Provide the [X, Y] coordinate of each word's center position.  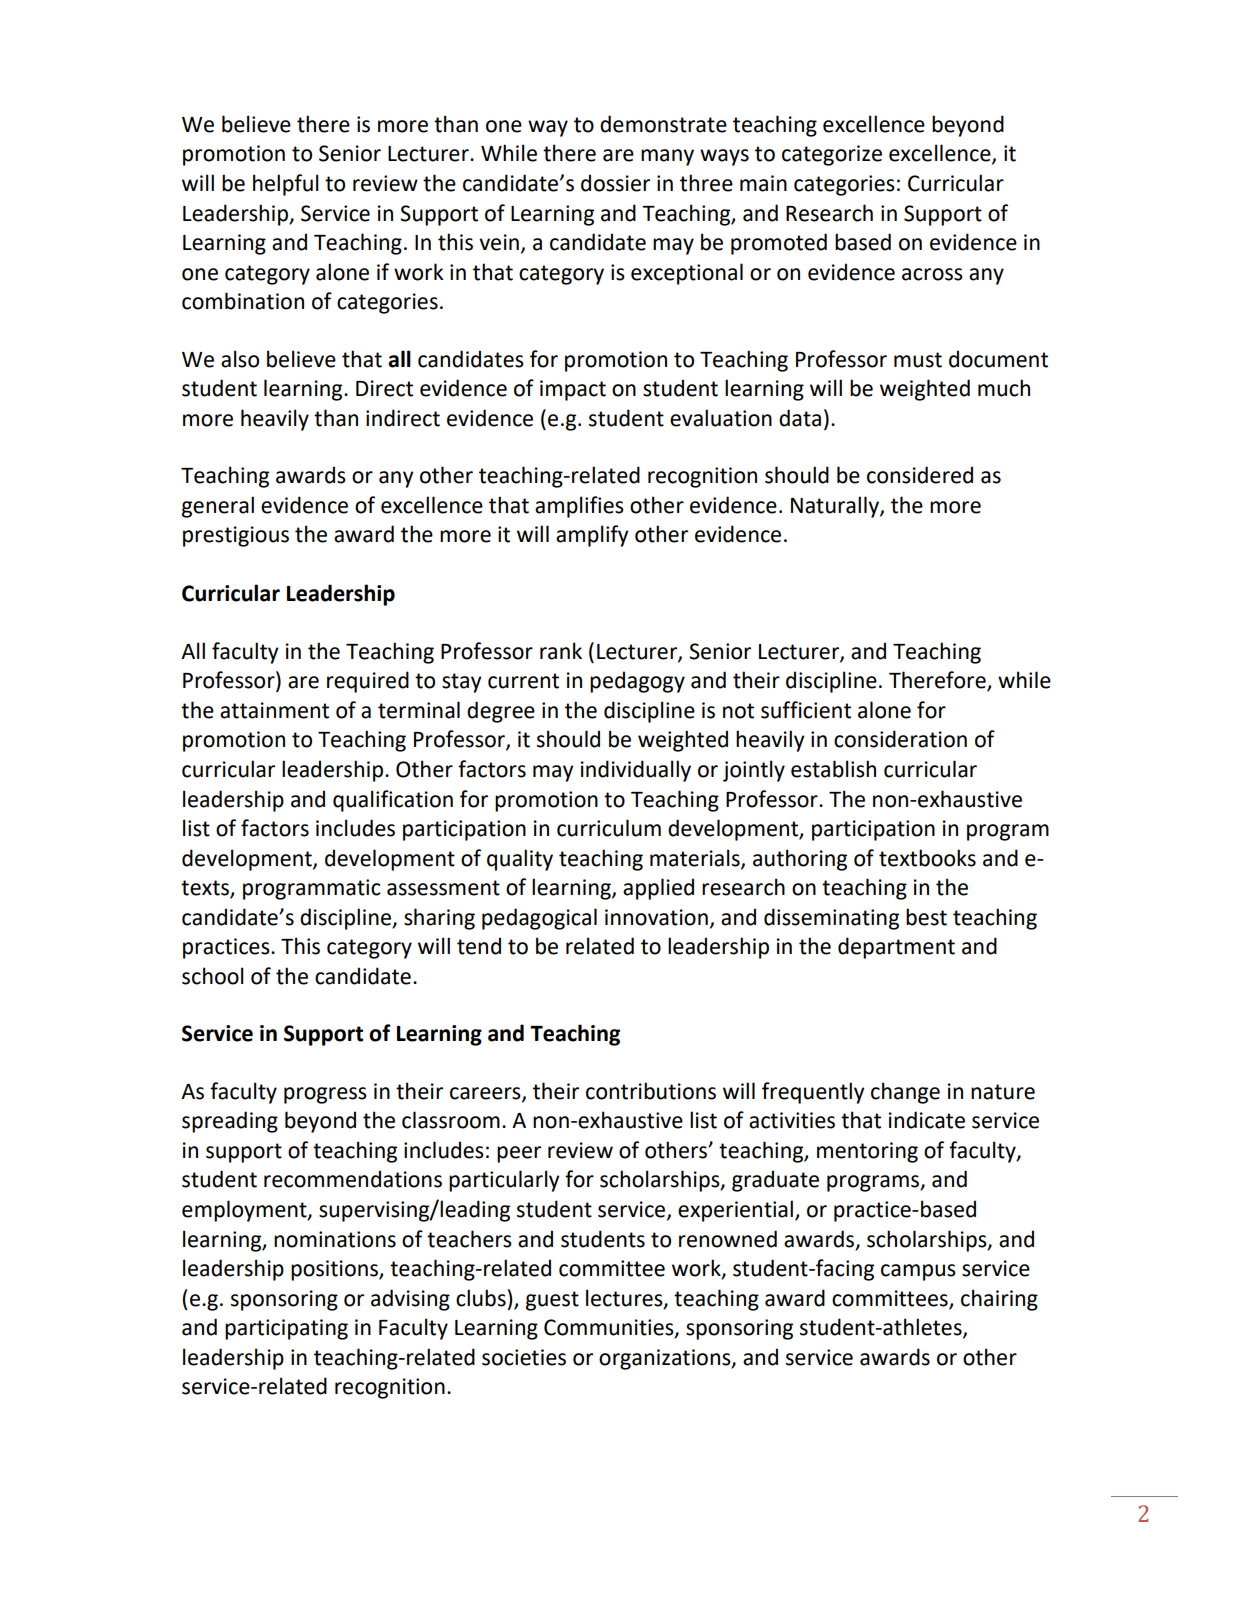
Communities [610, 1328]
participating [286, 1329]
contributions [651, 1091]
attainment [274, 710]
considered [920, 475]
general [218, 507]
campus [918, 1272]
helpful [286, 185]
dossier [615, 183]
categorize [832, 155]
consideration [900, 739]
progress [325, 1095]
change [905, 1093]
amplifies [579, 507]
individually [636, 771]
